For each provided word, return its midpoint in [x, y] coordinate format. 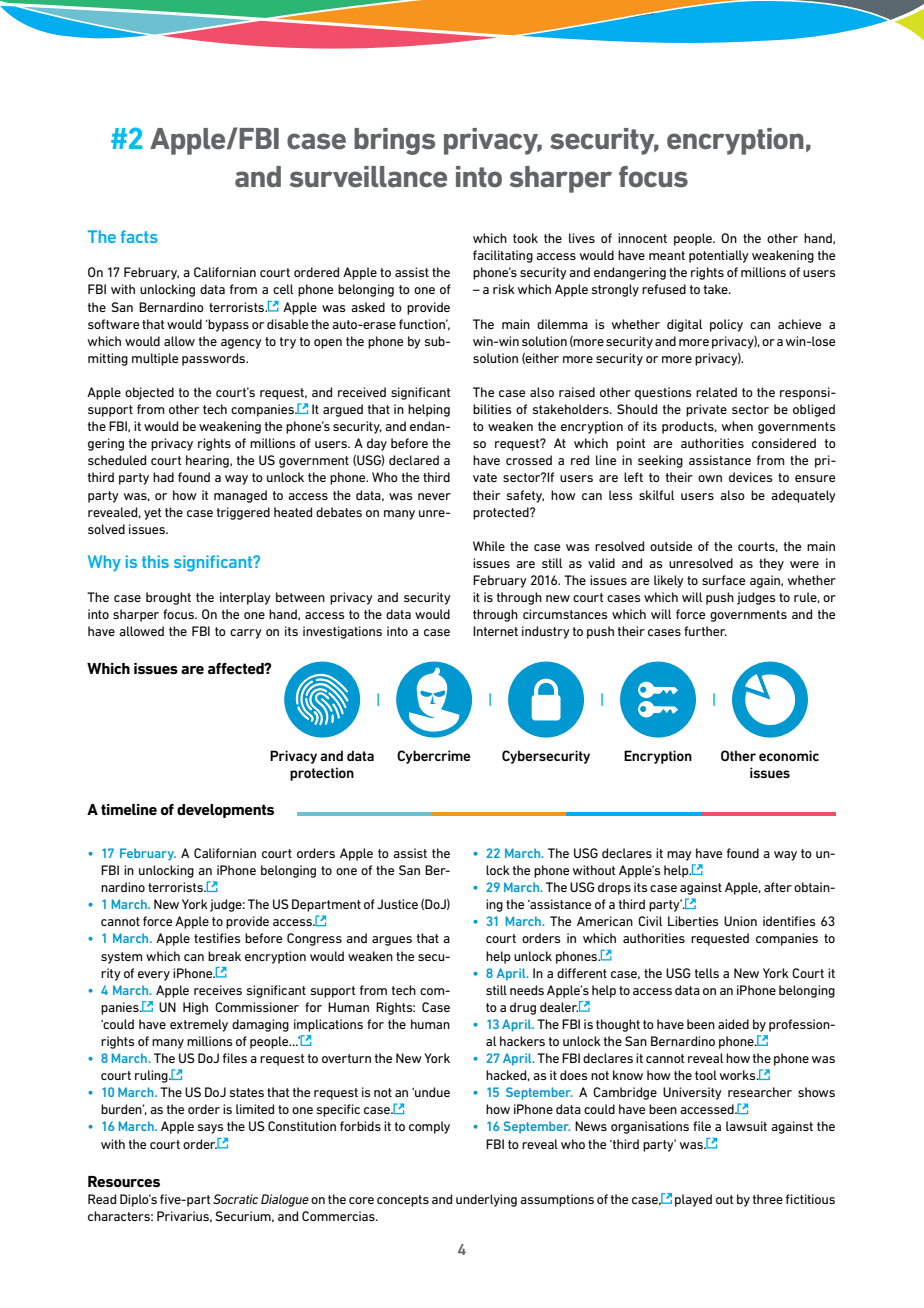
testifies [217, 938]
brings [394, 141]
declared [414, 460]
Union [740, 921]
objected [149, 393]
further [705, 631]
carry [246, 634]
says [210, 1129]
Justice [397, 904]
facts [139, 236]
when [737, 426]
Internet [495, 631]
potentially [719, 256]
